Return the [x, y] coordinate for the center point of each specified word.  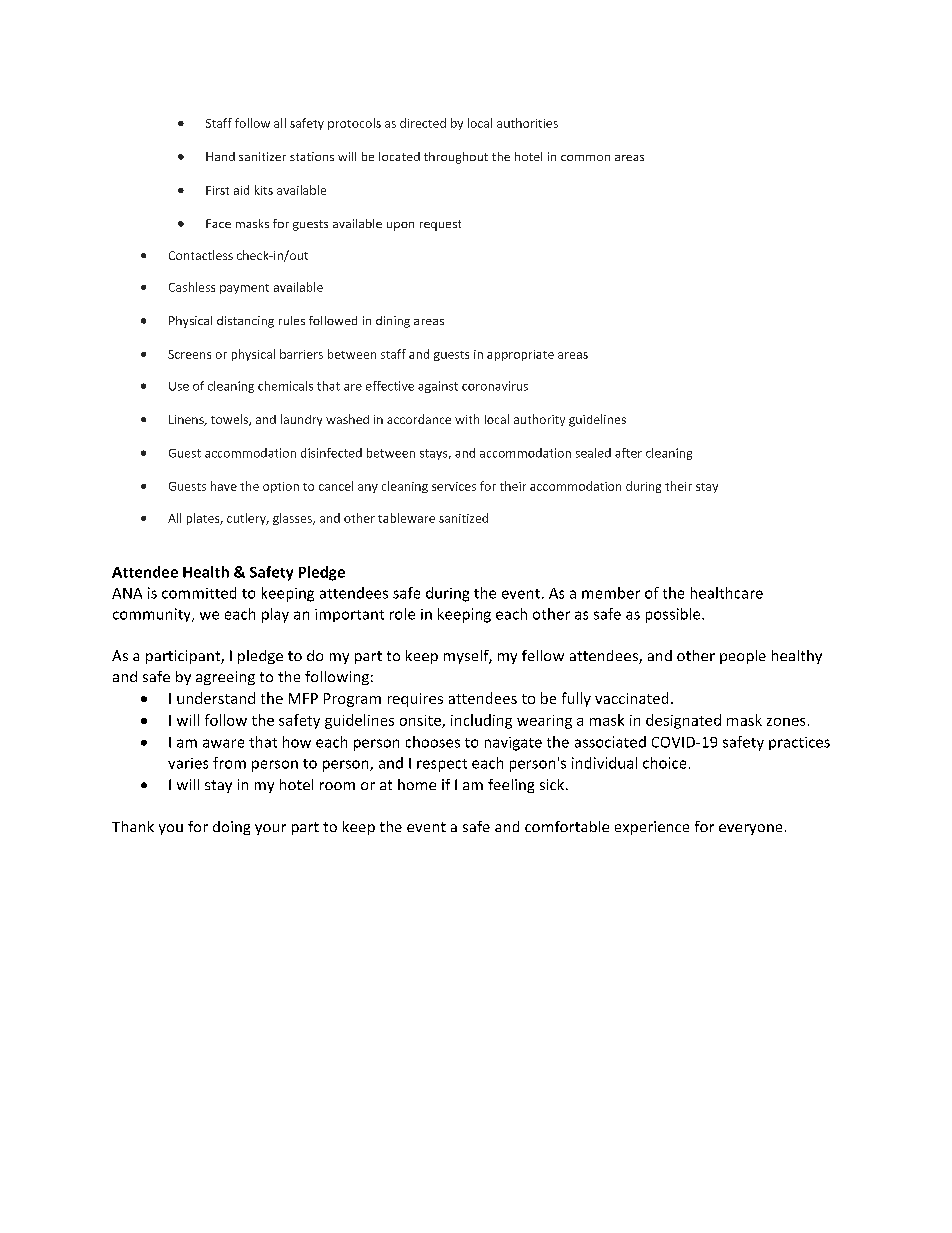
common [585, 158]
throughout [456, 158]
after [628, 453]
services [454, 486]
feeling [511, 786]
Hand [220, 156]
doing [231, 828]
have [224, 486]
